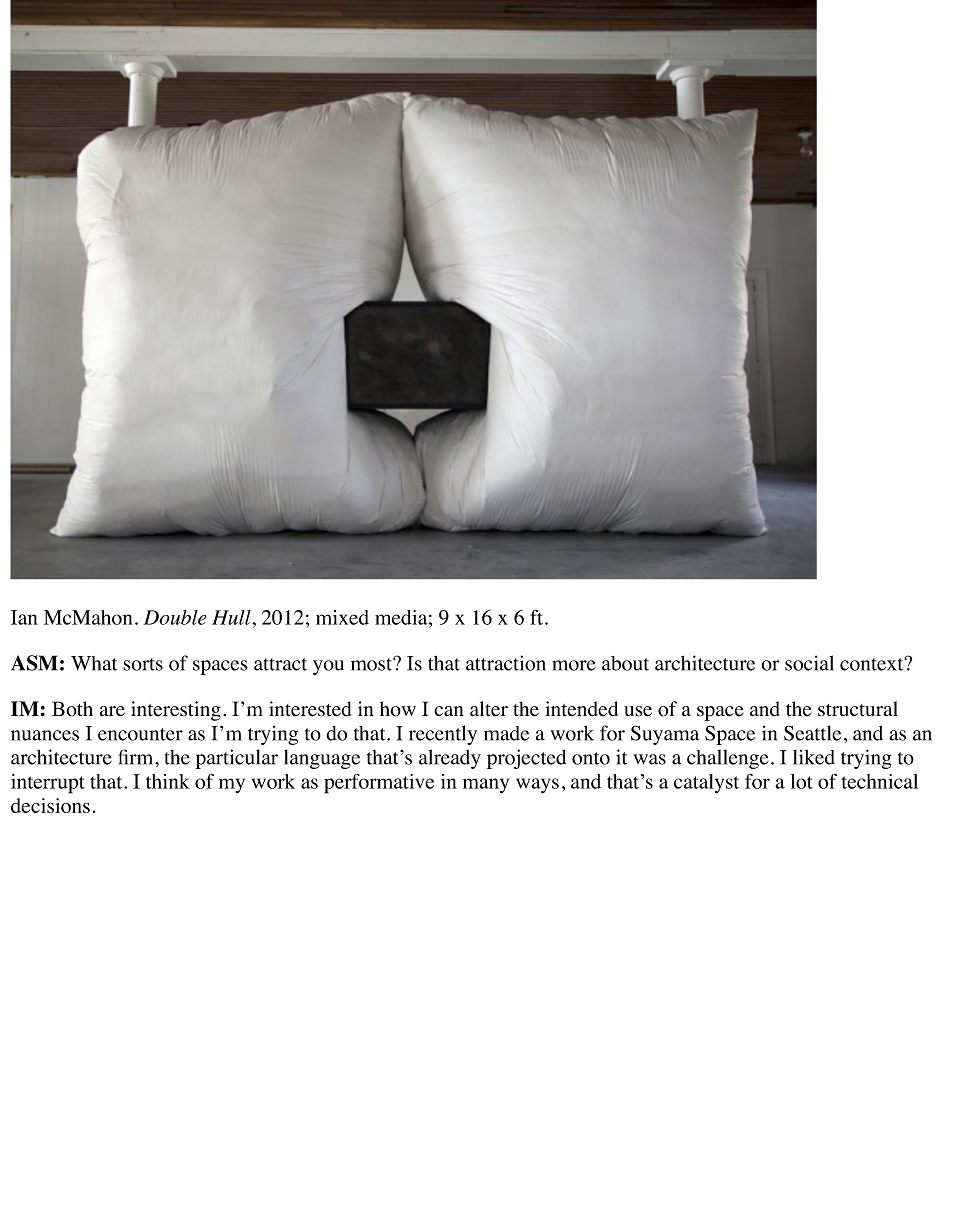  Describe the element at coordinates (625, 663) in the screenshot. I see `about` at that location.
